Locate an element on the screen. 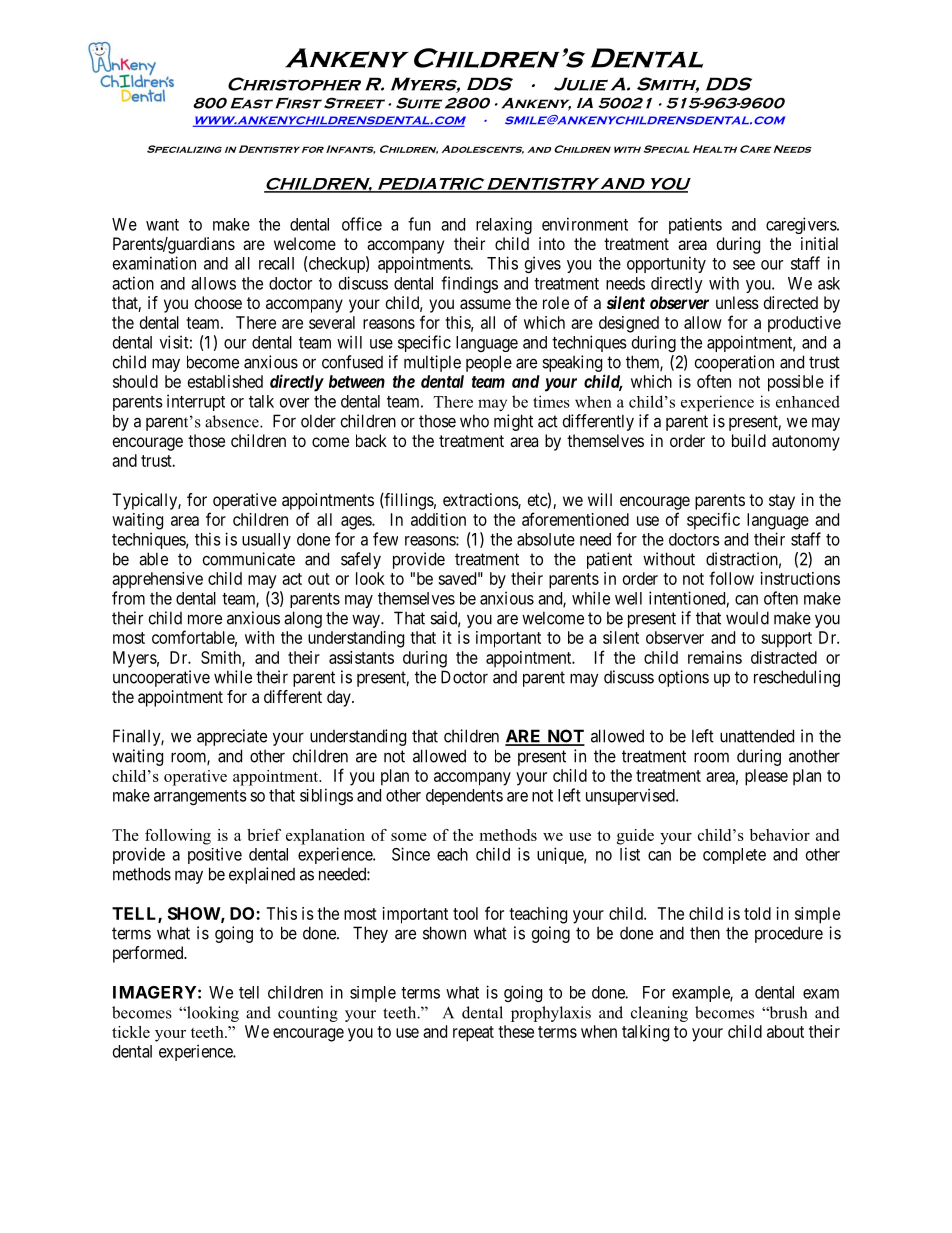 Image resolution: width=952 pixels, height=1233 pixels. appreciate is located at coordinates (232, 737).
